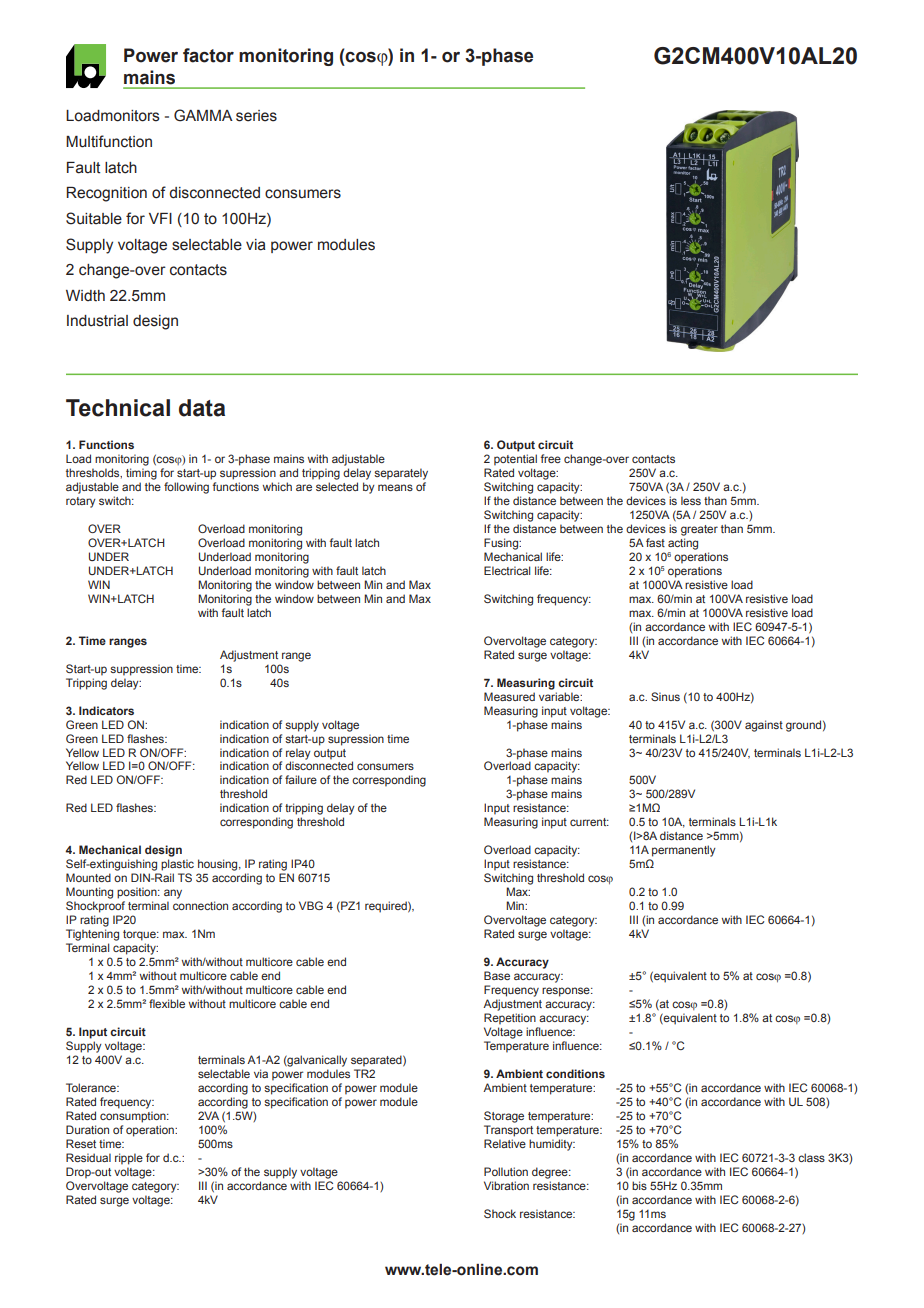 The image size is (924, 1308). I want to click on GAMMA, so click(203, 115).
